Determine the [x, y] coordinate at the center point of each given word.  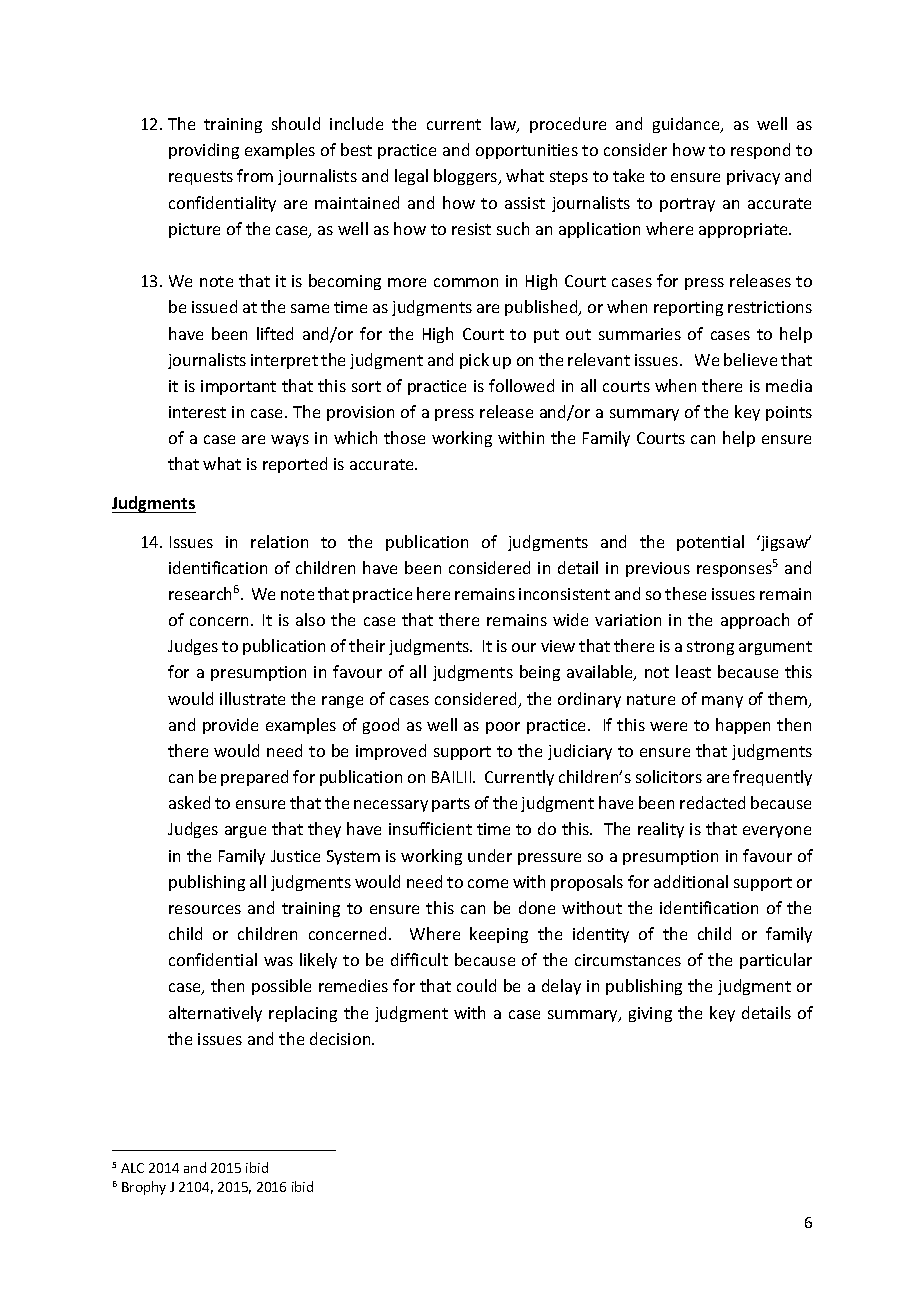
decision [341, 1038]
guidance [687, 125]
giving [650, 1014]
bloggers [467, 177]
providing [204, 151]
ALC [132, 1168]
